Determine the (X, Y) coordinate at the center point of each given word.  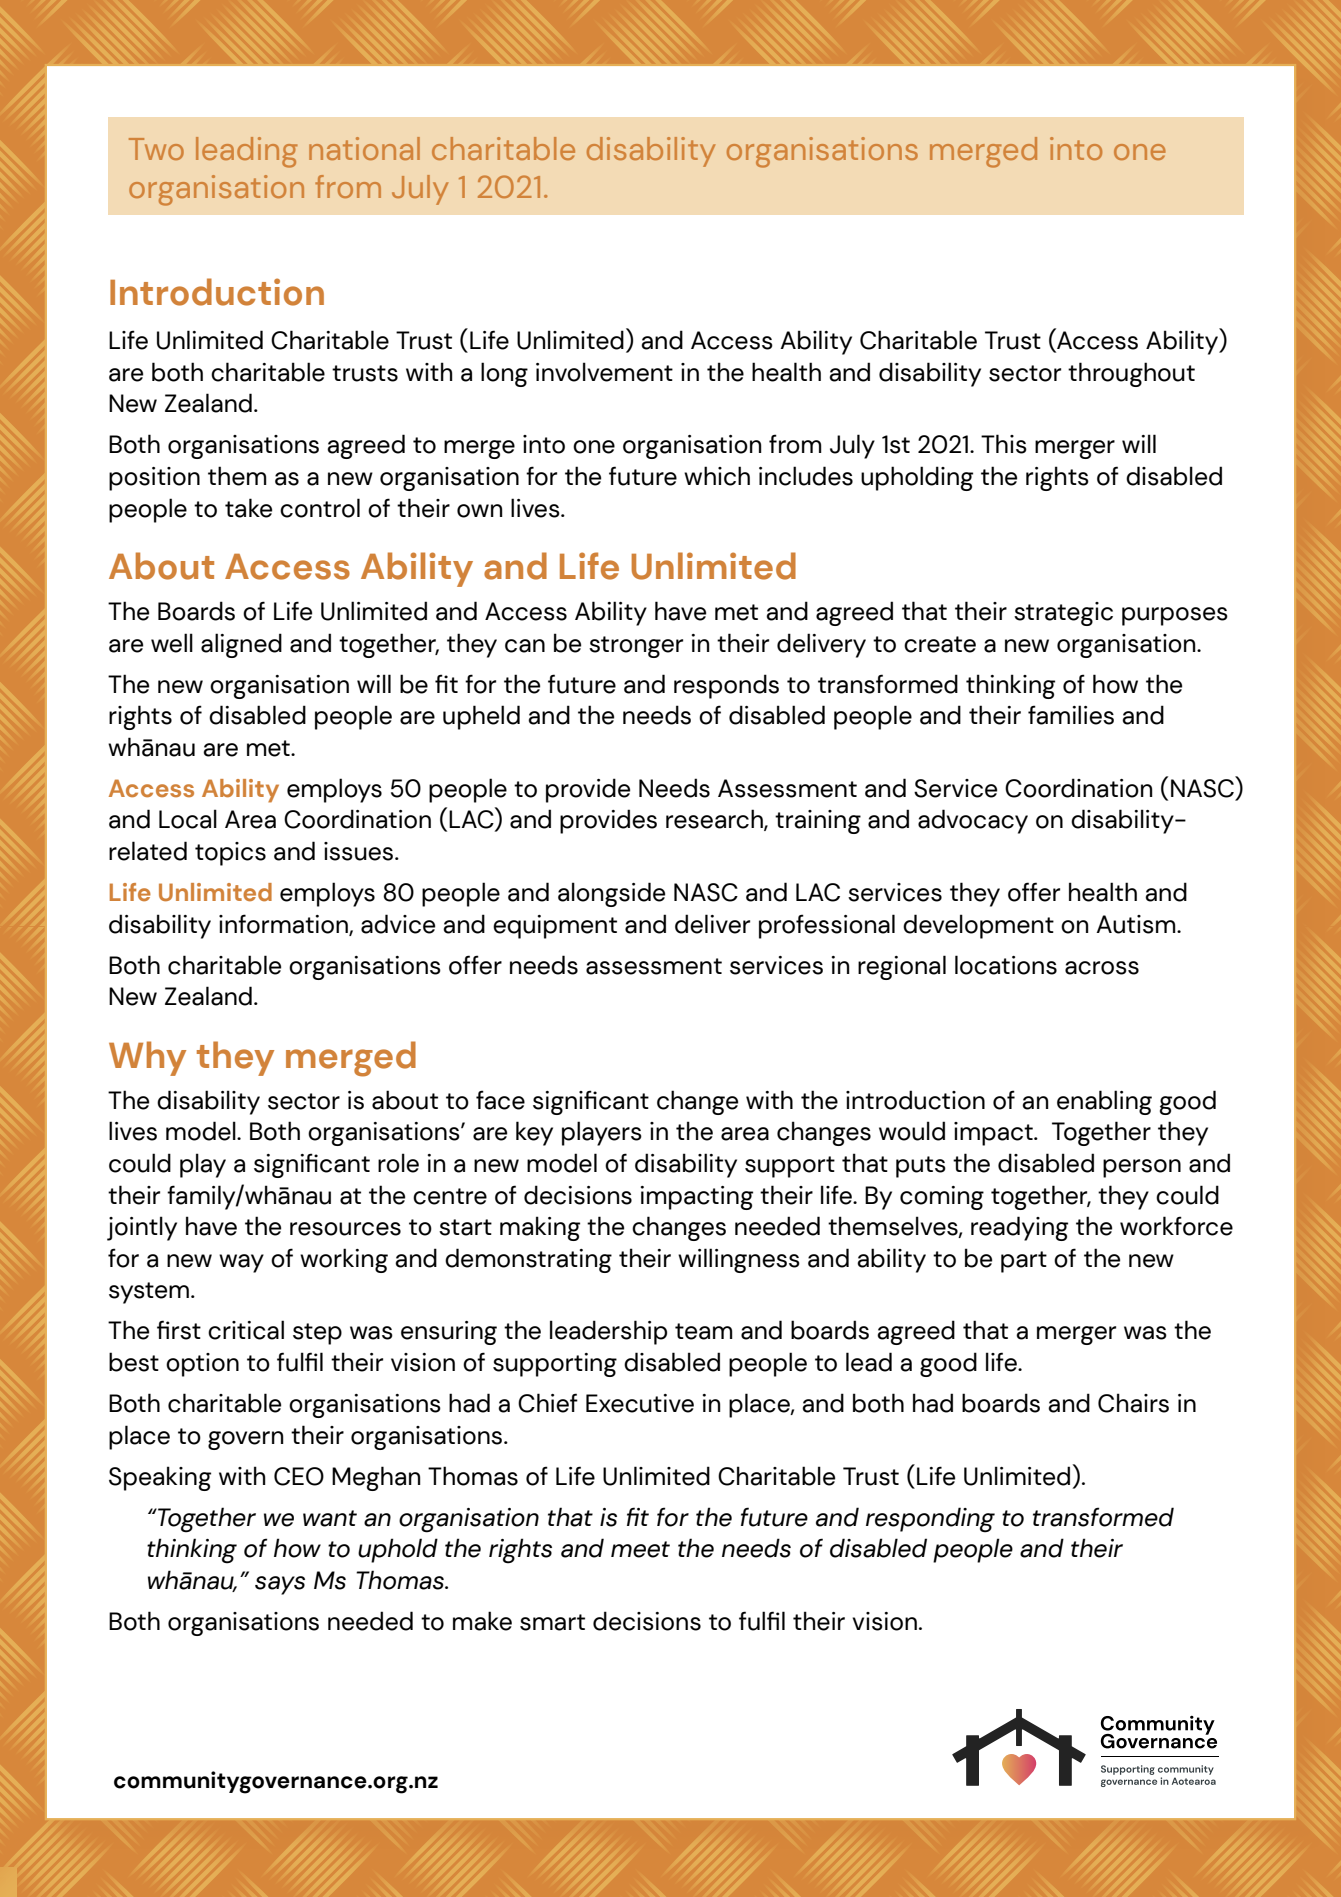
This (1004, 444)
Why (147, 1058)
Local (188, 819)
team (704, 1331)
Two (156, 149)
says (280, 1585)
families (1071, 715)
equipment (555, 927)
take (248, 508)
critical (246, 1330)
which (717, 476)
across (1102, 968)
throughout (1131, 374)
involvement (604, 372)
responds (726, 686)
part (1024, 1262)
